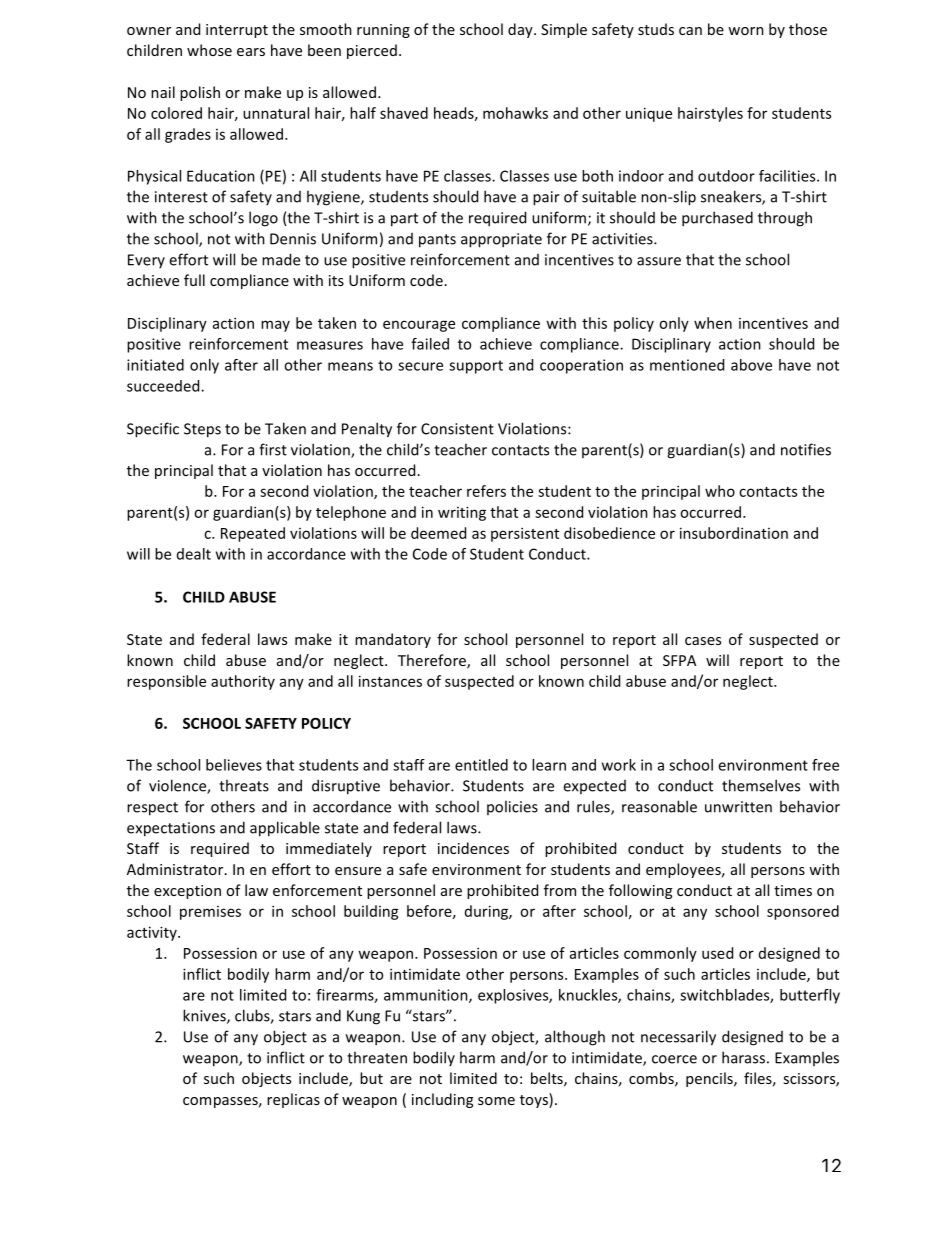 This page has width=952, height=1233. Describe the element at coordinates (293, 1100) in the page. I see `replicas` at that location.
